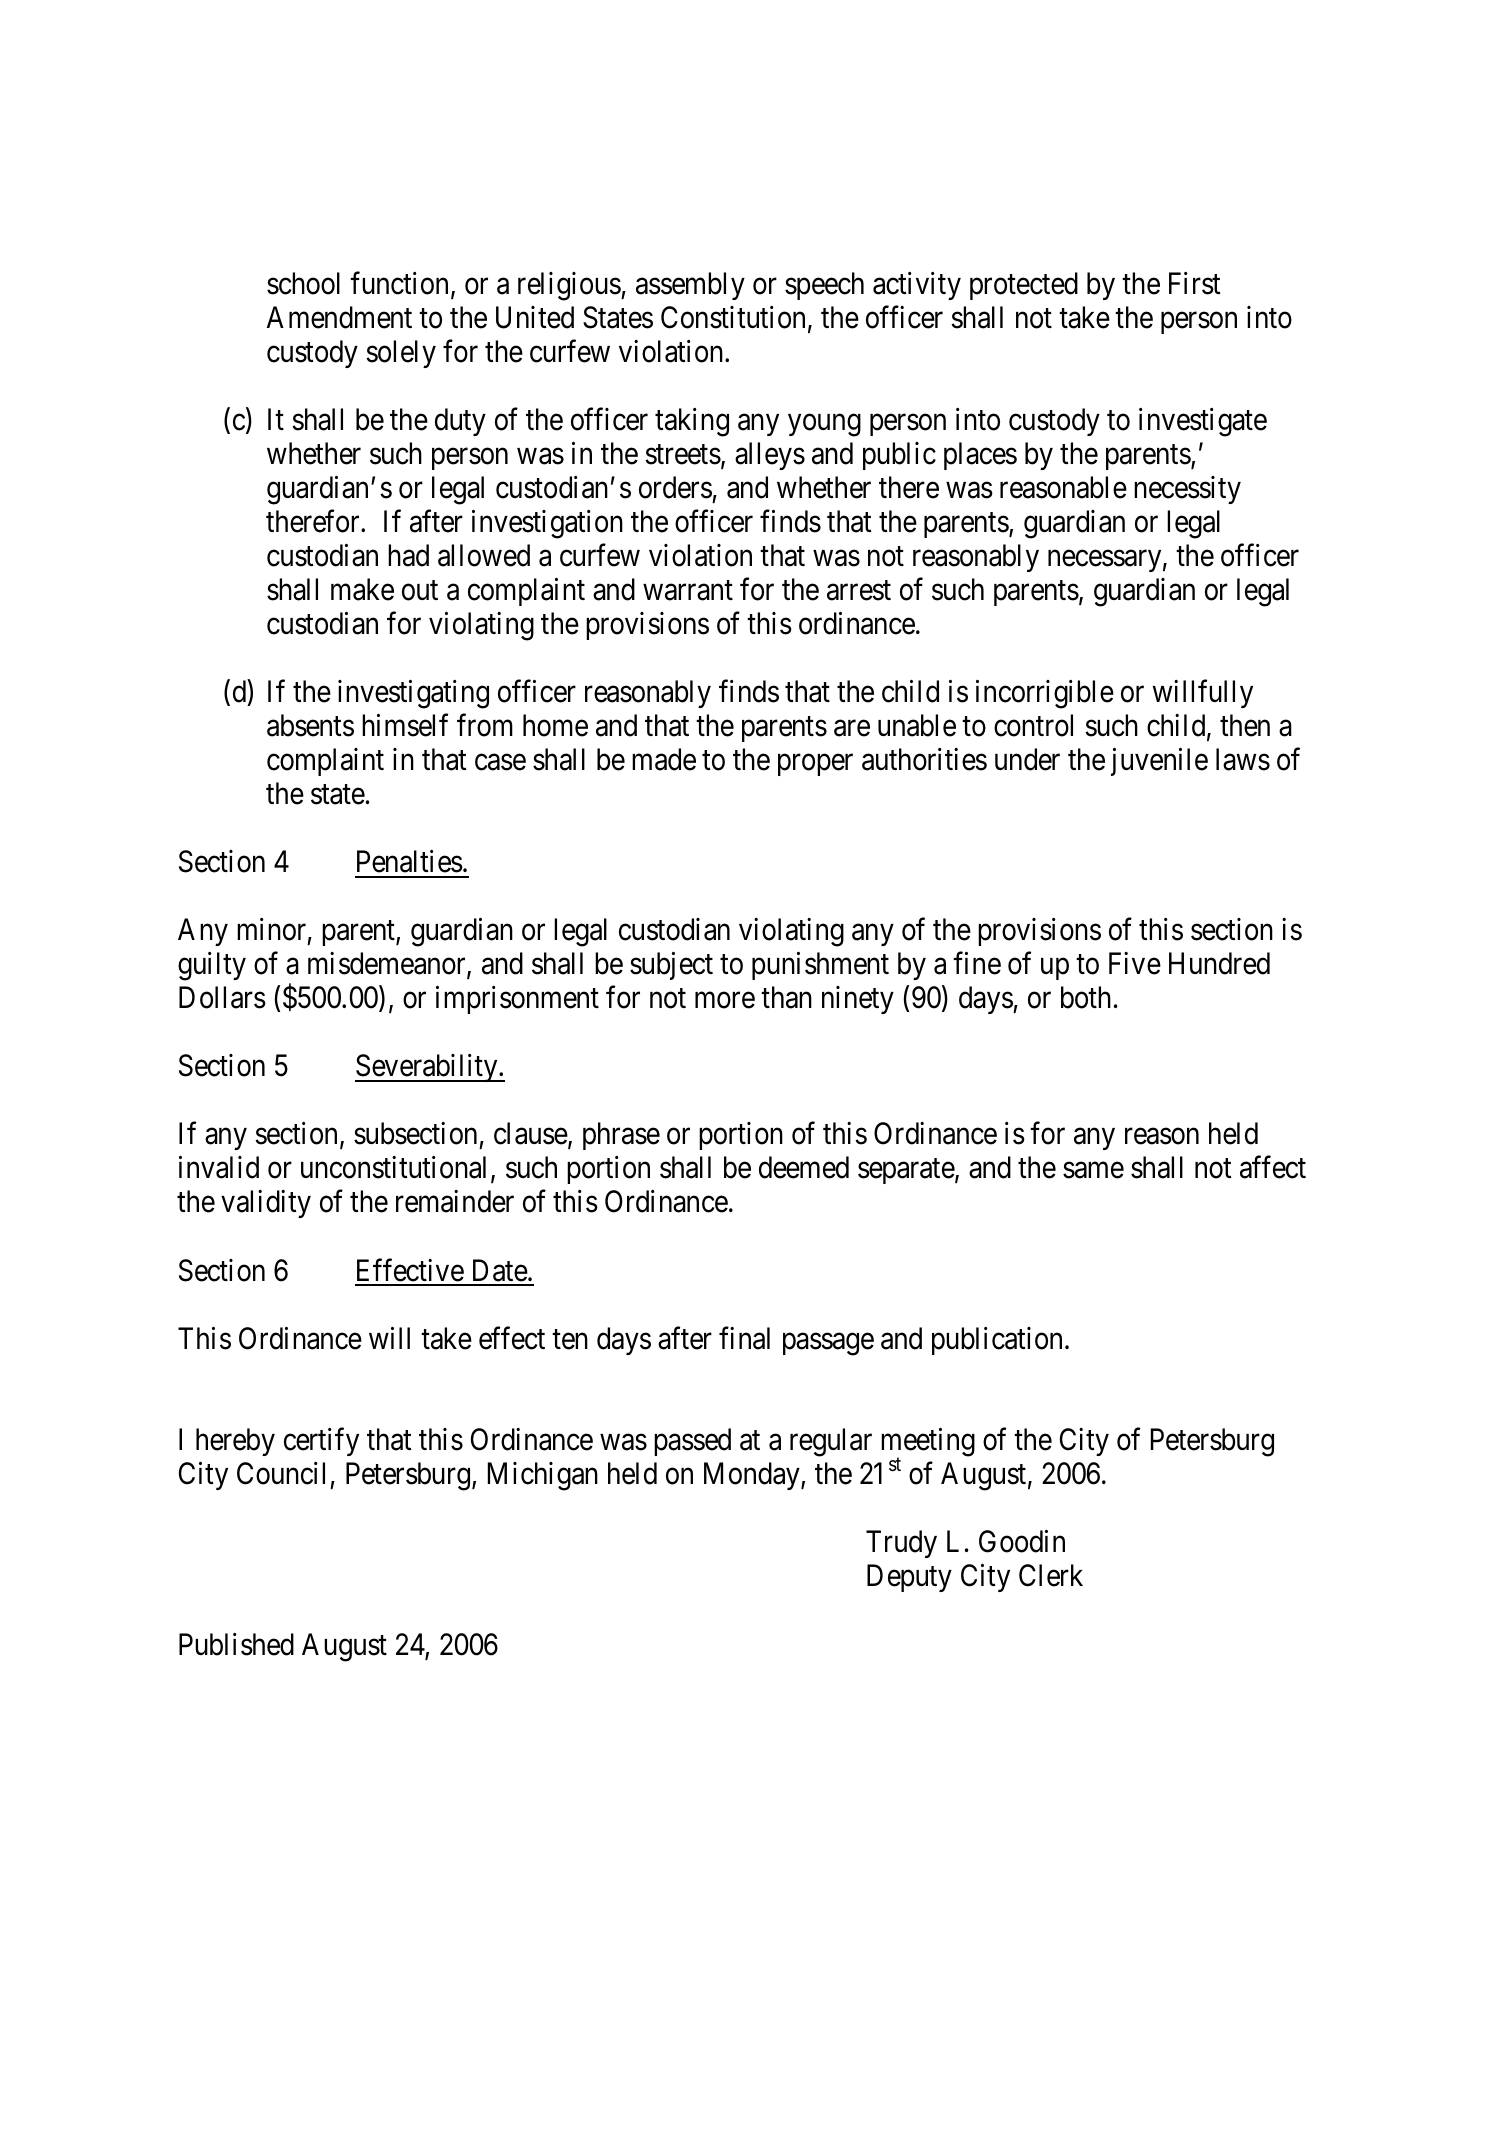  What do you see at coordinates (1195, 283) in the image?
I see `First` at bounding box center [1195, 283].
